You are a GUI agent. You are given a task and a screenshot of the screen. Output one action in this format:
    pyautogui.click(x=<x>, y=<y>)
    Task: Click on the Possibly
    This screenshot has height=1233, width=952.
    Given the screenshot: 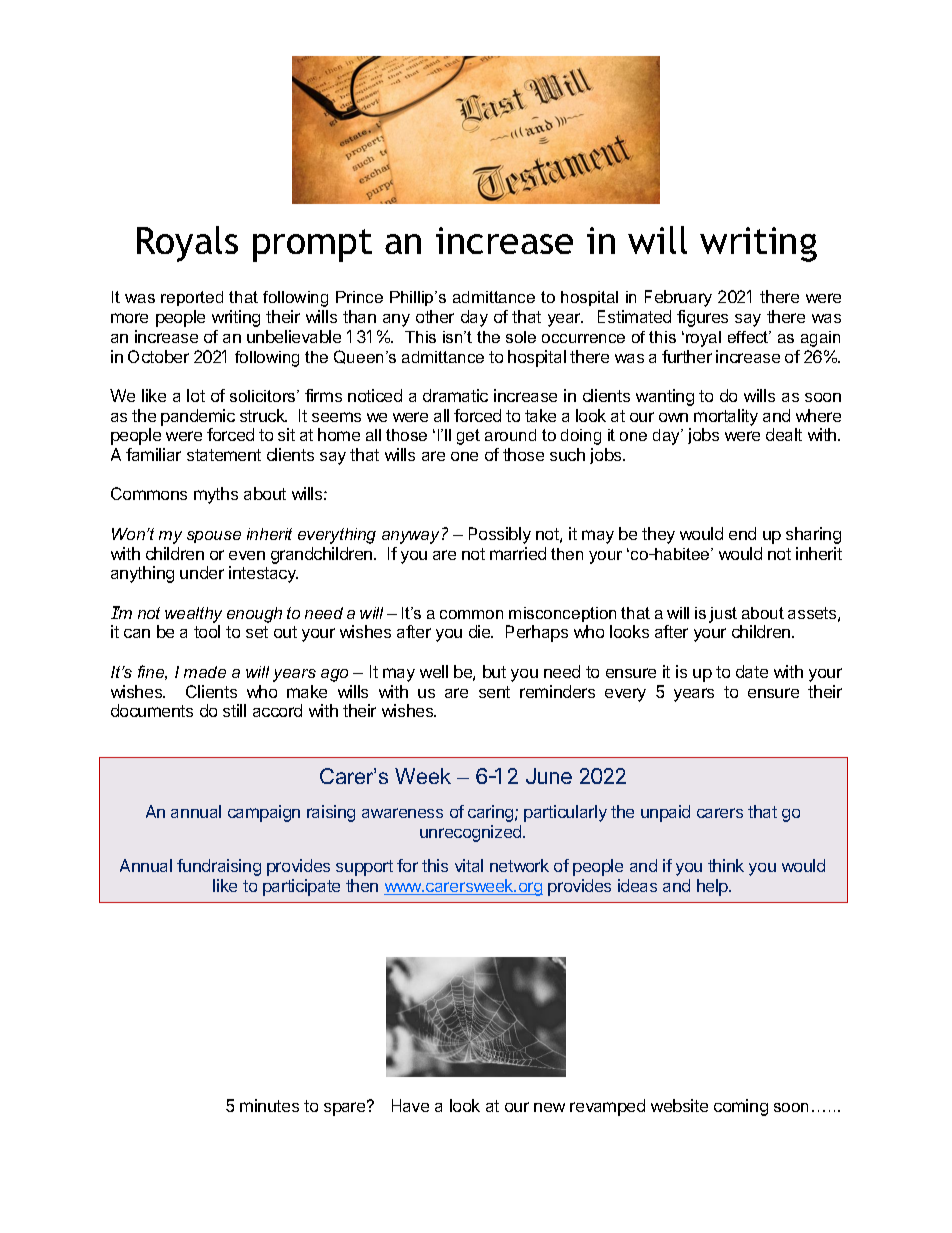 What is the action you would take?
    pyautogui.click(x=500, y=535)
